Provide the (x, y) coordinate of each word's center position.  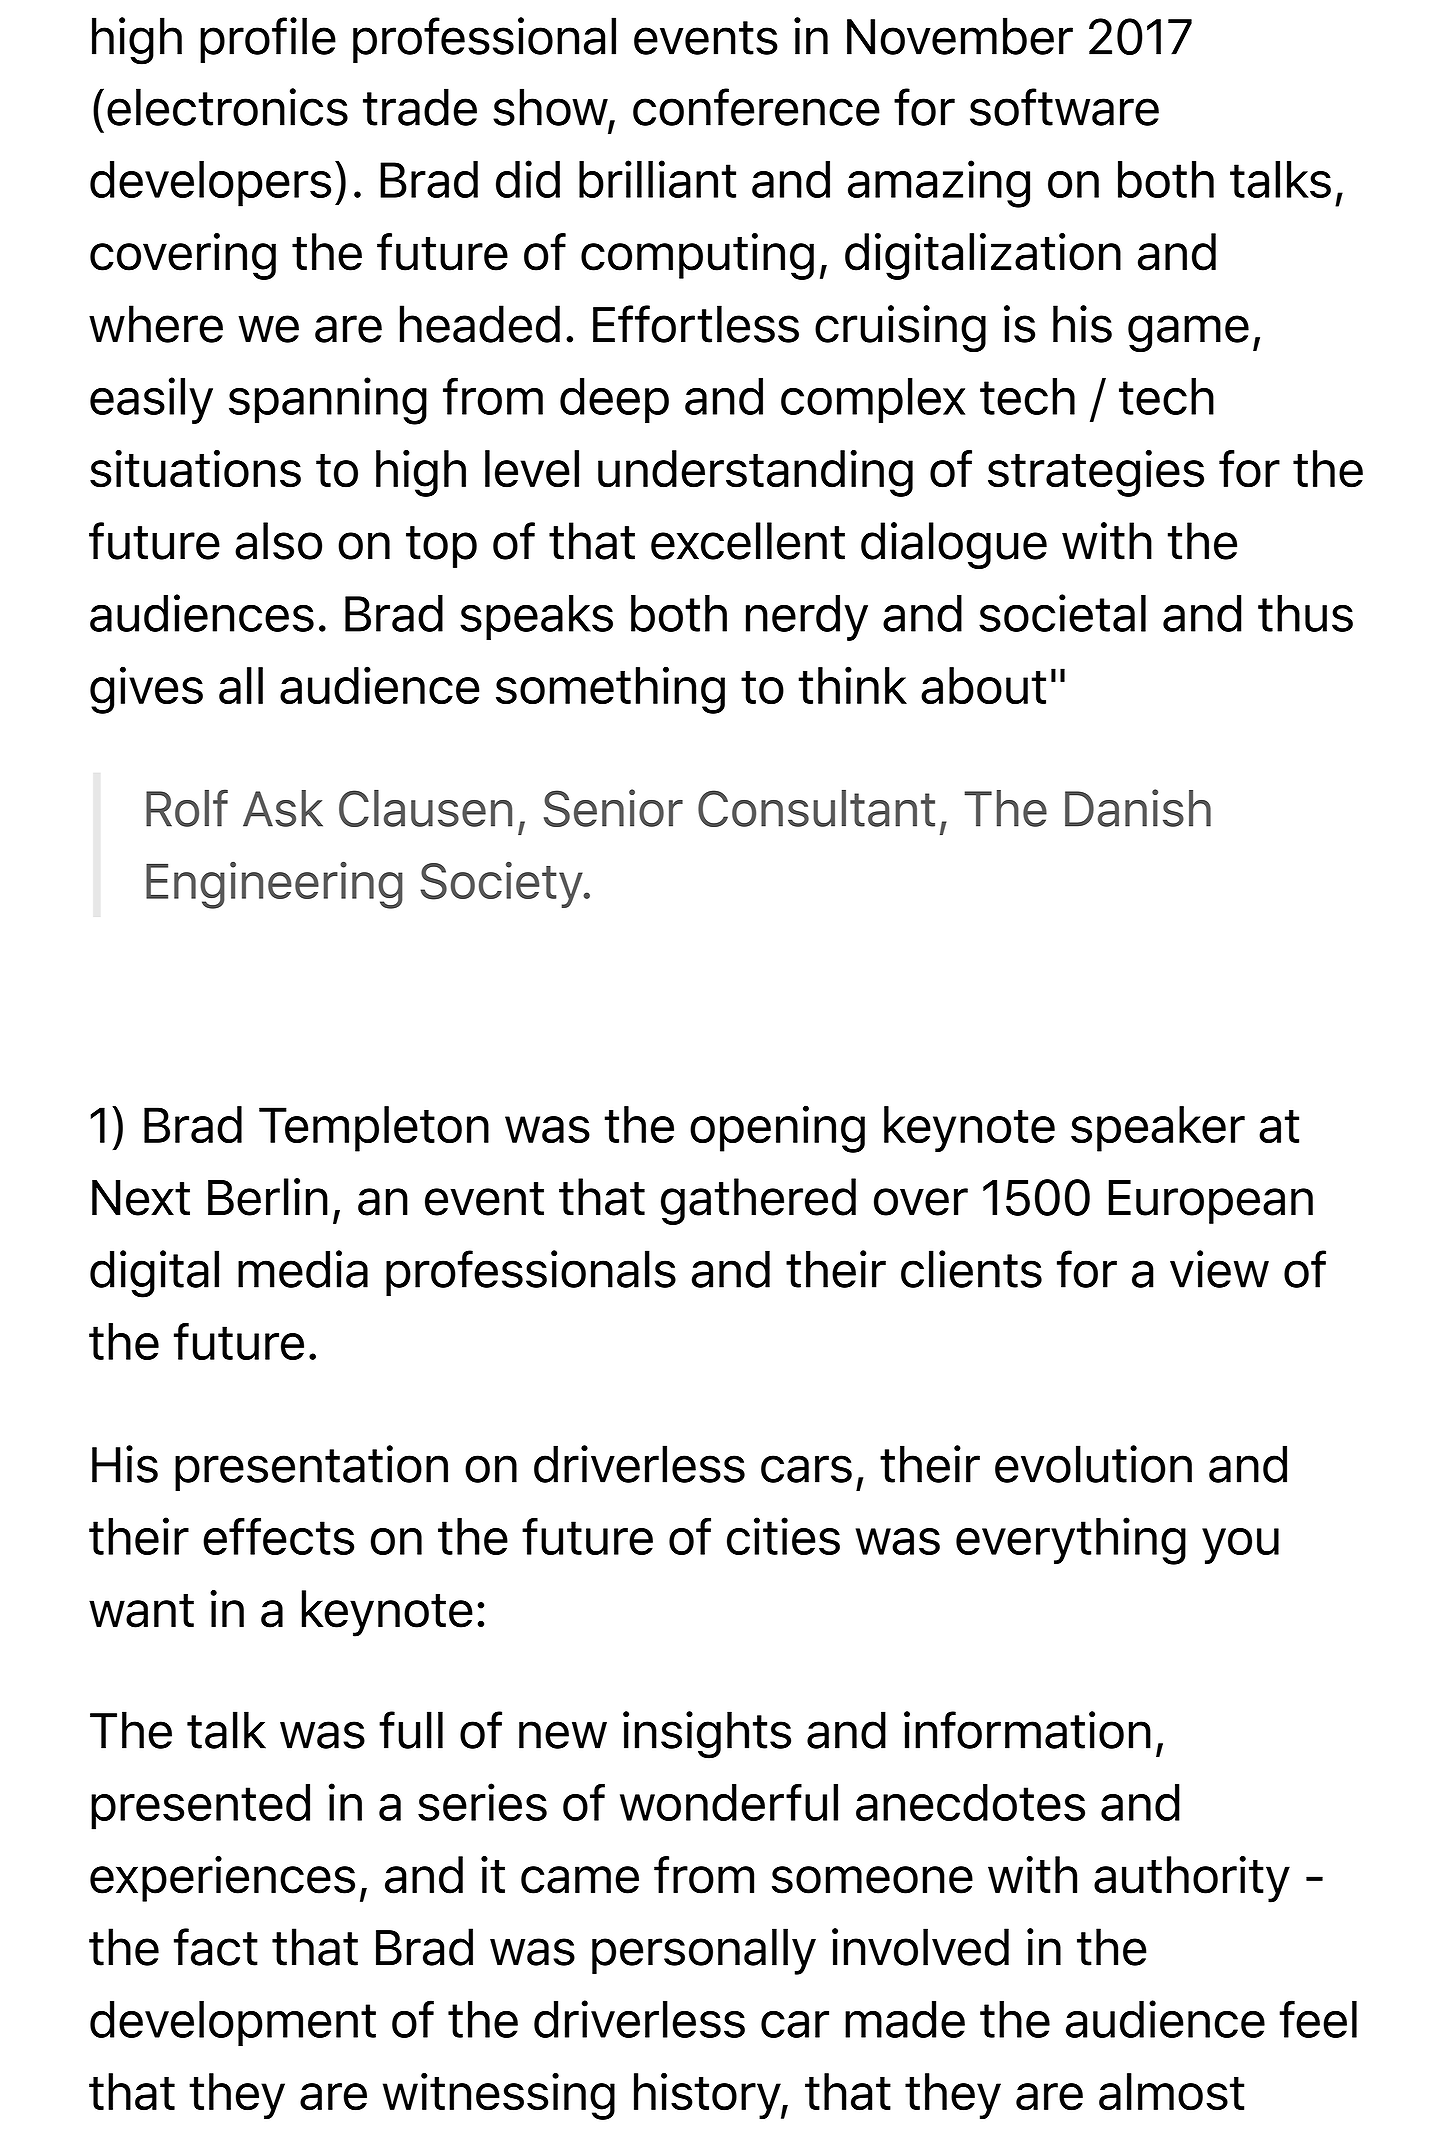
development (233, 2024)
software (1064, 107)
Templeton (374, 1129)
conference (756, 107)
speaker (1158, 1129)
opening (777, 1129)
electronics (227, 107)
